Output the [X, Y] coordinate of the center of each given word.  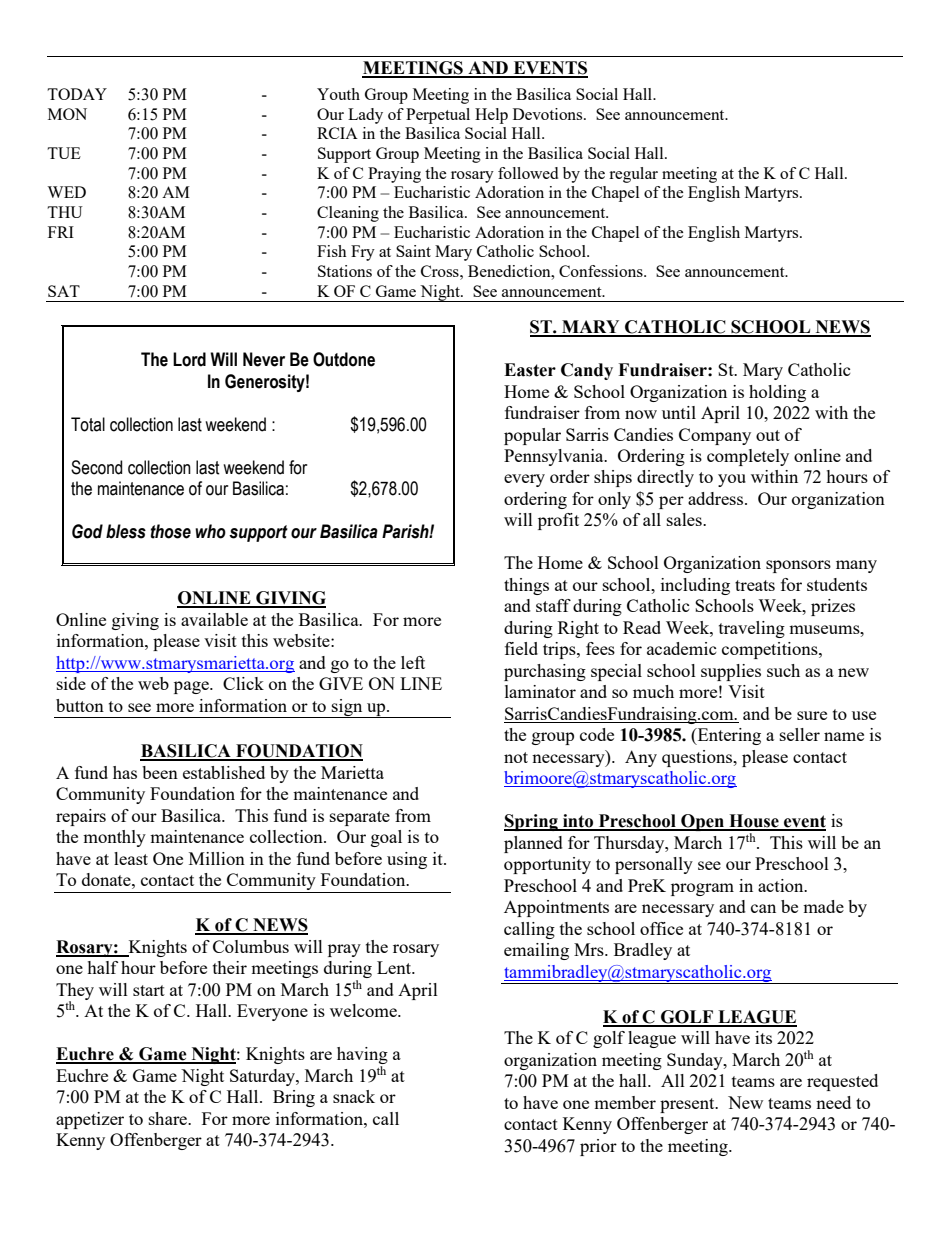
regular [633, 175]
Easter [530, 370]
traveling [752, 629]
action [782, 885]
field [521, 648]
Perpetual [438, 116]
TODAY [77, 94]
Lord [189, 359]
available [214, 619]
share [169, 1118]
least [131, 858]
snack [354, 1096]
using [407, 860]
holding [777, 393]
